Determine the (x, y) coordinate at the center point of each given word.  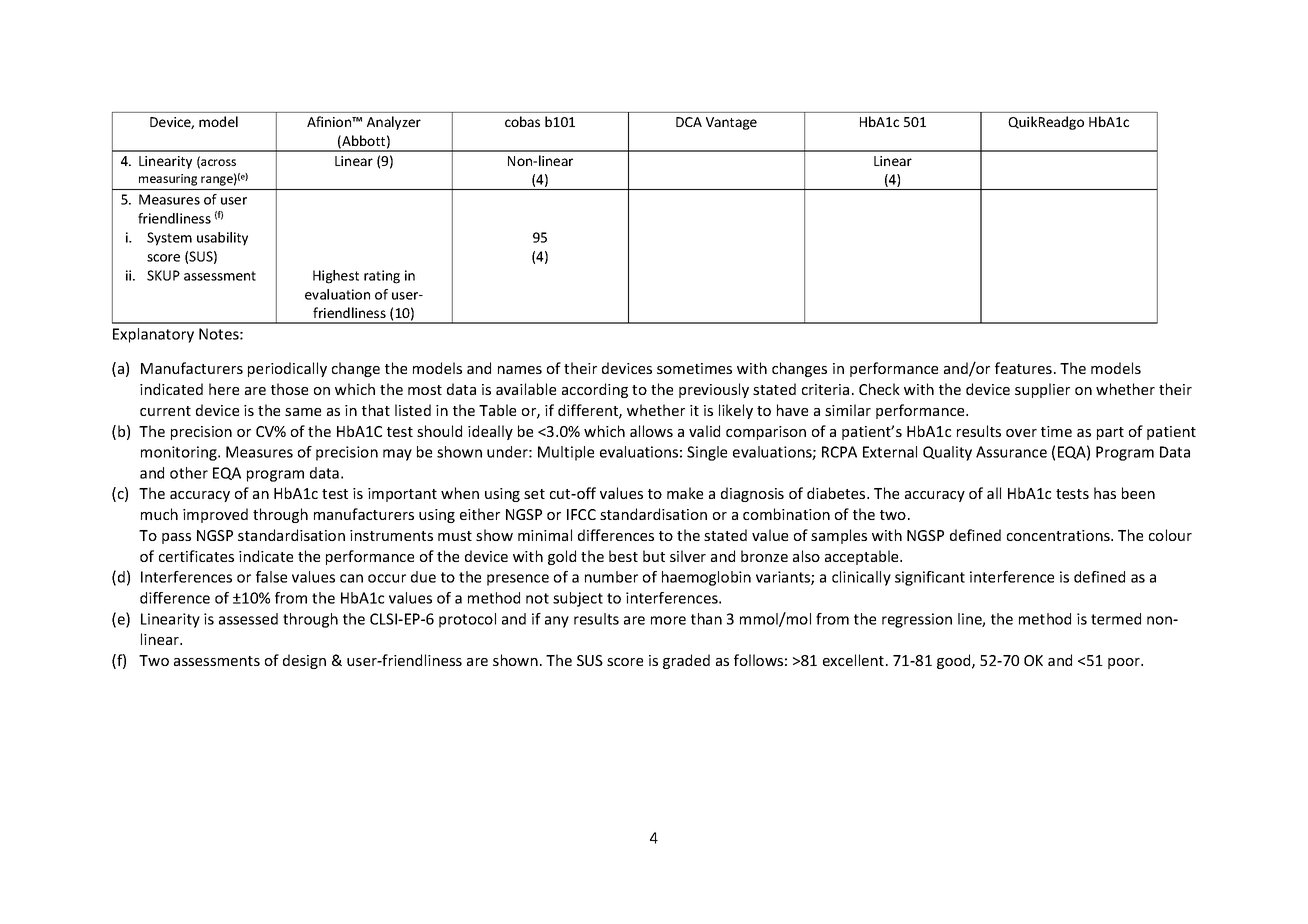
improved (215, 515)
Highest (336, 277)
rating (382, 277)
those (289, 389)
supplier (1042, 390)
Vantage (731, 123)
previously (714, 390)
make (685, 493)
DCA (689, 122)
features (1023, 368)
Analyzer (394, 123)
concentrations (1059, 535)
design (304, 661)
